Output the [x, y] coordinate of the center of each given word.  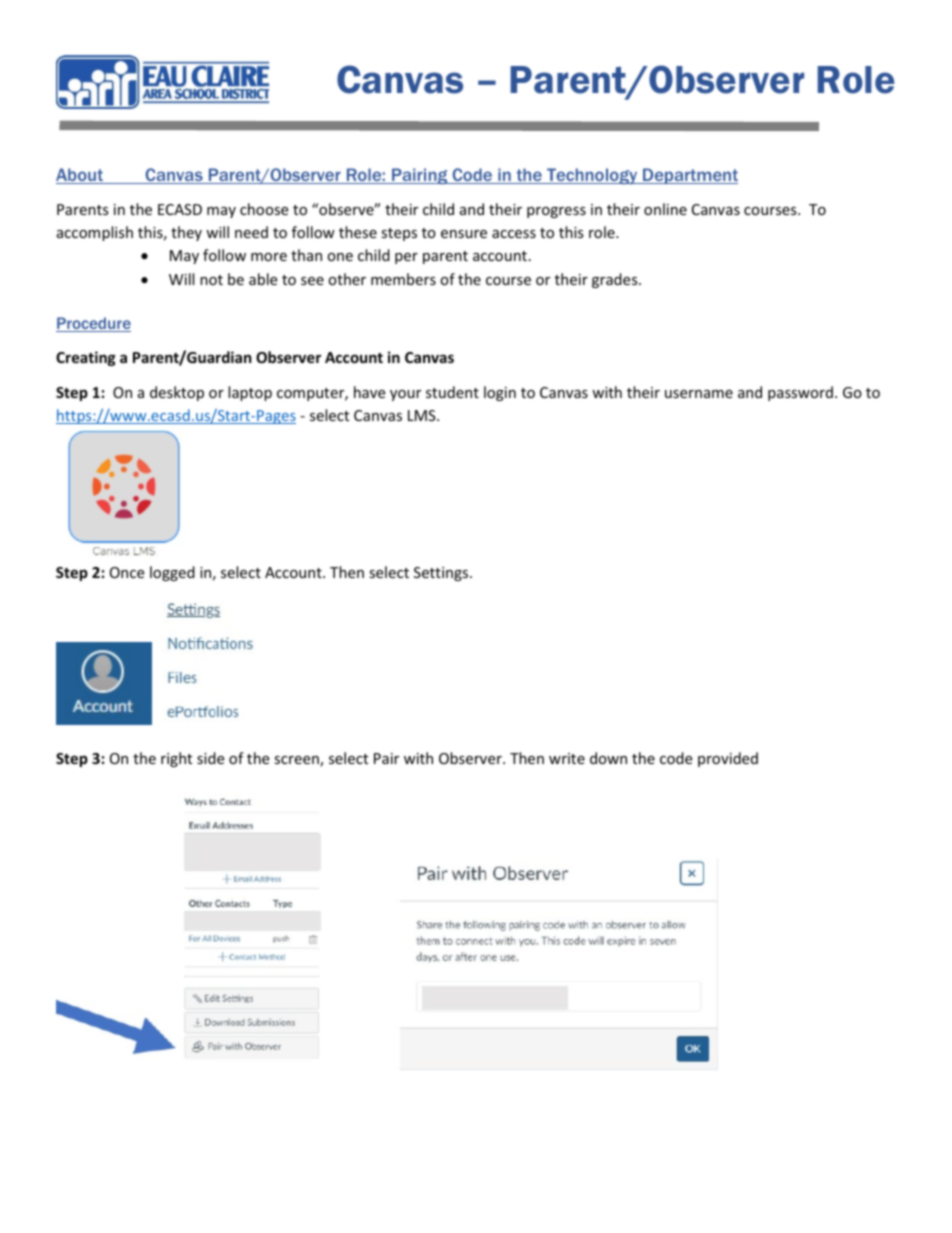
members [403, 279]
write [567, 758]
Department [689, 176]
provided [728, 759]
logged [172, 573]
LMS [423, 415]
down [608, 758]
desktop [177, 393]
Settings [442, 574]
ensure [464, 234]
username [699, 394]
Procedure [93, 324]
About [80, 176]
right [176, 759]
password [800, 393]
